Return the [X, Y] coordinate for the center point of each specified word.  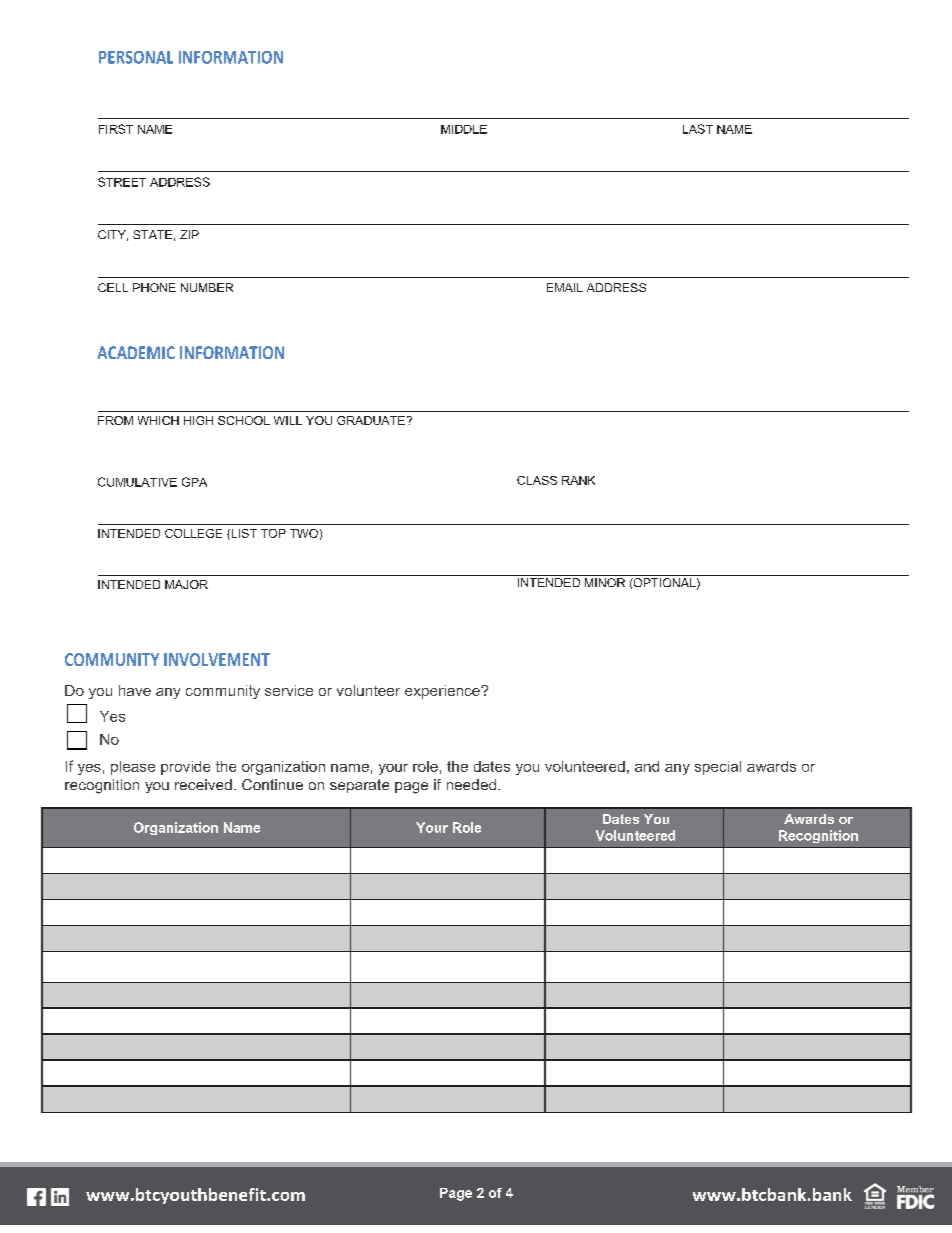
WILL [288, 420]
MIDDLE [464, 129]
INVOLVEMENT [217, 659]
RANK [578, 480]
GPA [194, 482]
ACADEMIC [136, 352]
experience [443, 692]
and [647, 766]
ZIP [189, 234]
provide [185, 768]
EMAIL [565, 287]
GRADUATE [371, 420]
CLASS [537, 480]
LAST [698, 129]
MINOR [605, 582]
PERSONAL [136, 57]
